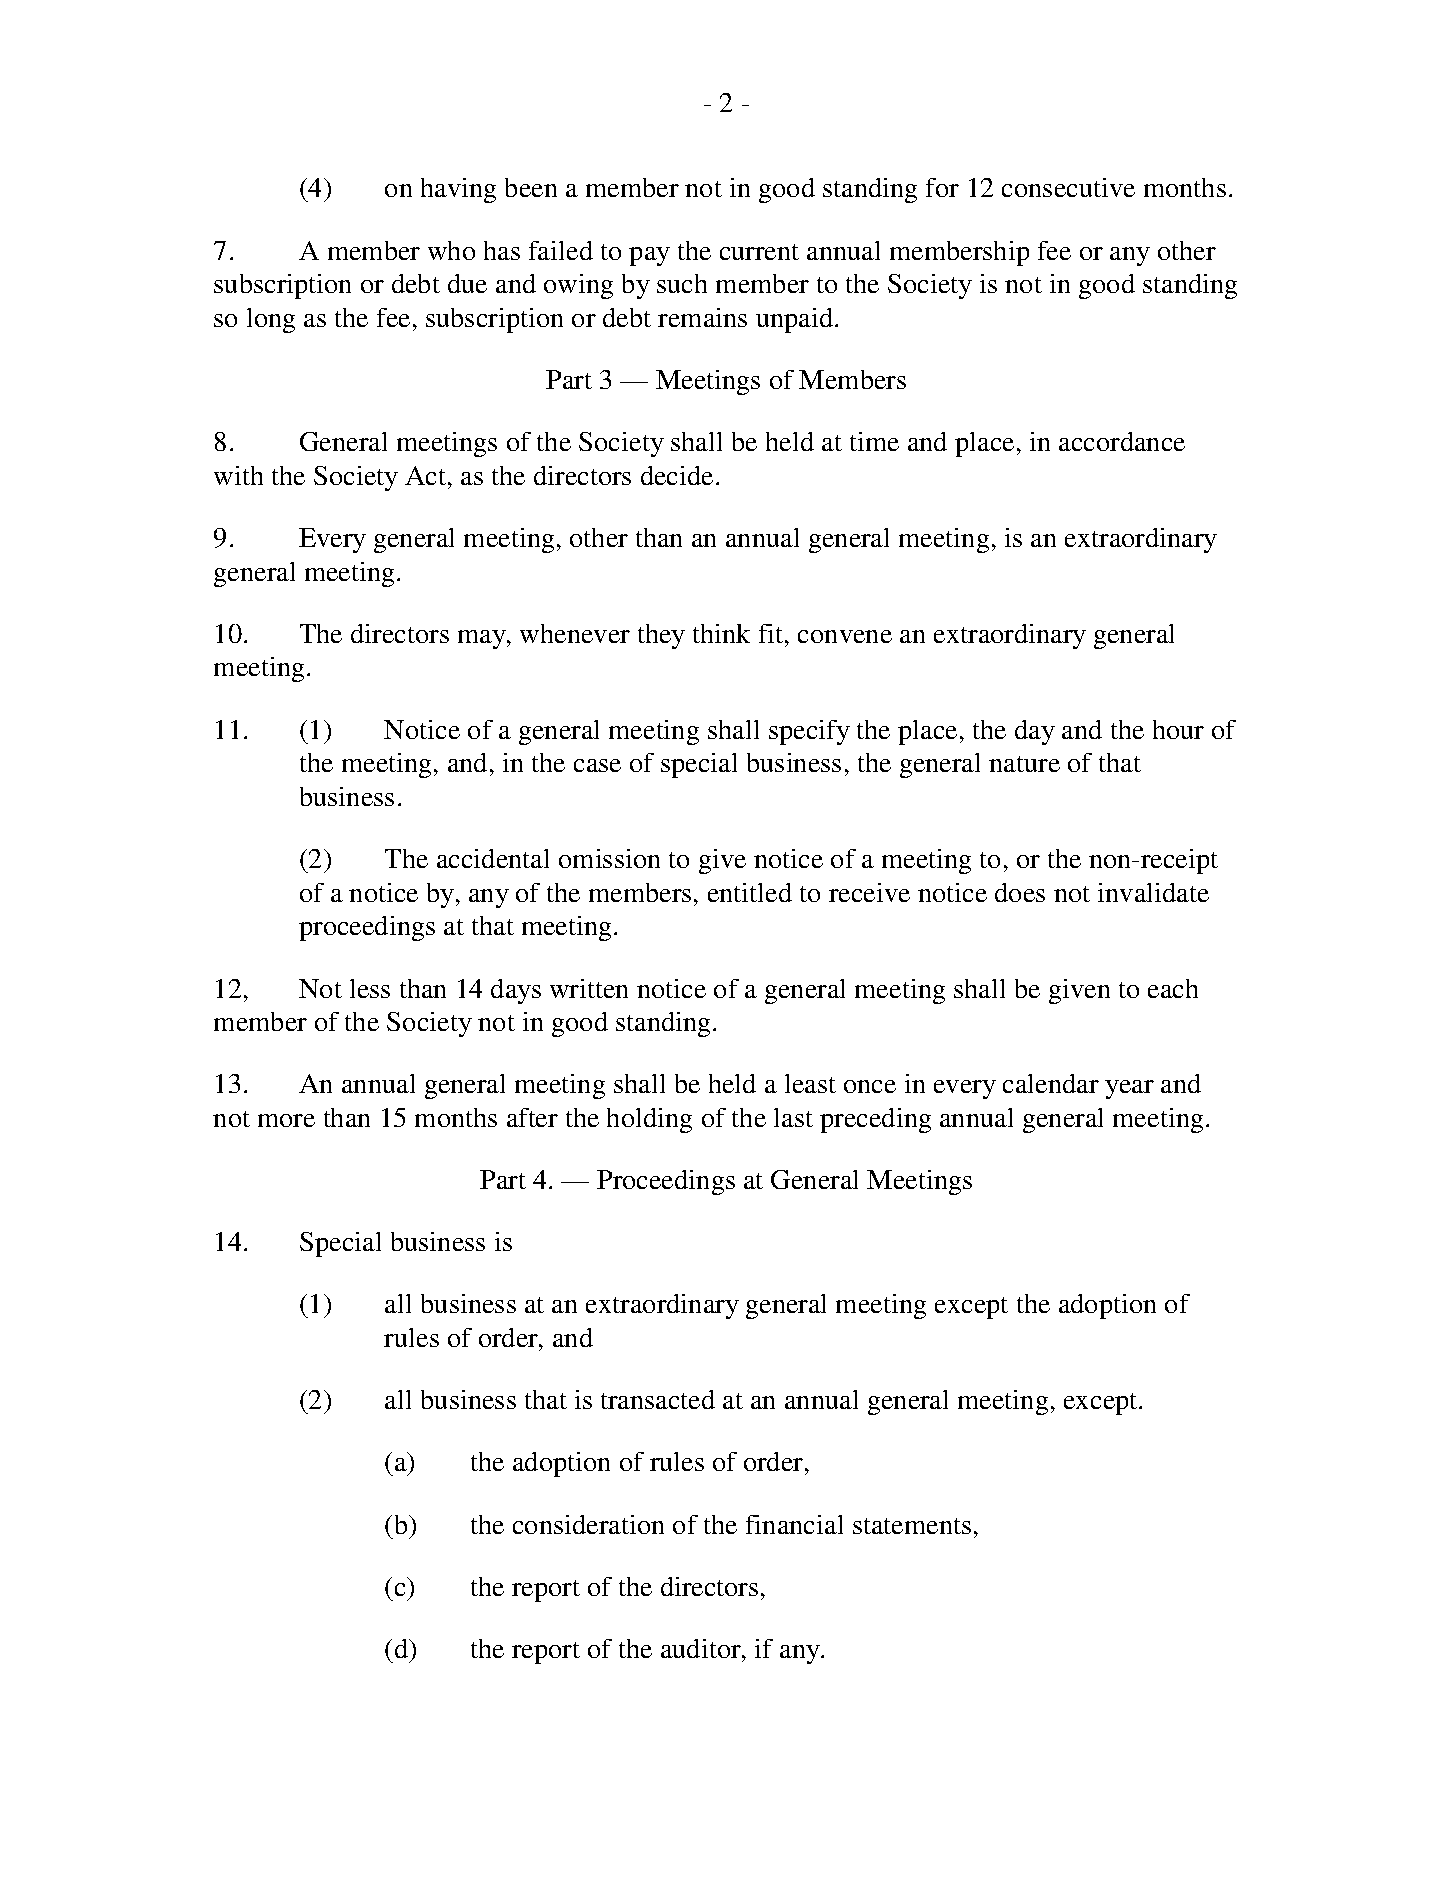  I want to click on auditor, so click(702, 1648).
